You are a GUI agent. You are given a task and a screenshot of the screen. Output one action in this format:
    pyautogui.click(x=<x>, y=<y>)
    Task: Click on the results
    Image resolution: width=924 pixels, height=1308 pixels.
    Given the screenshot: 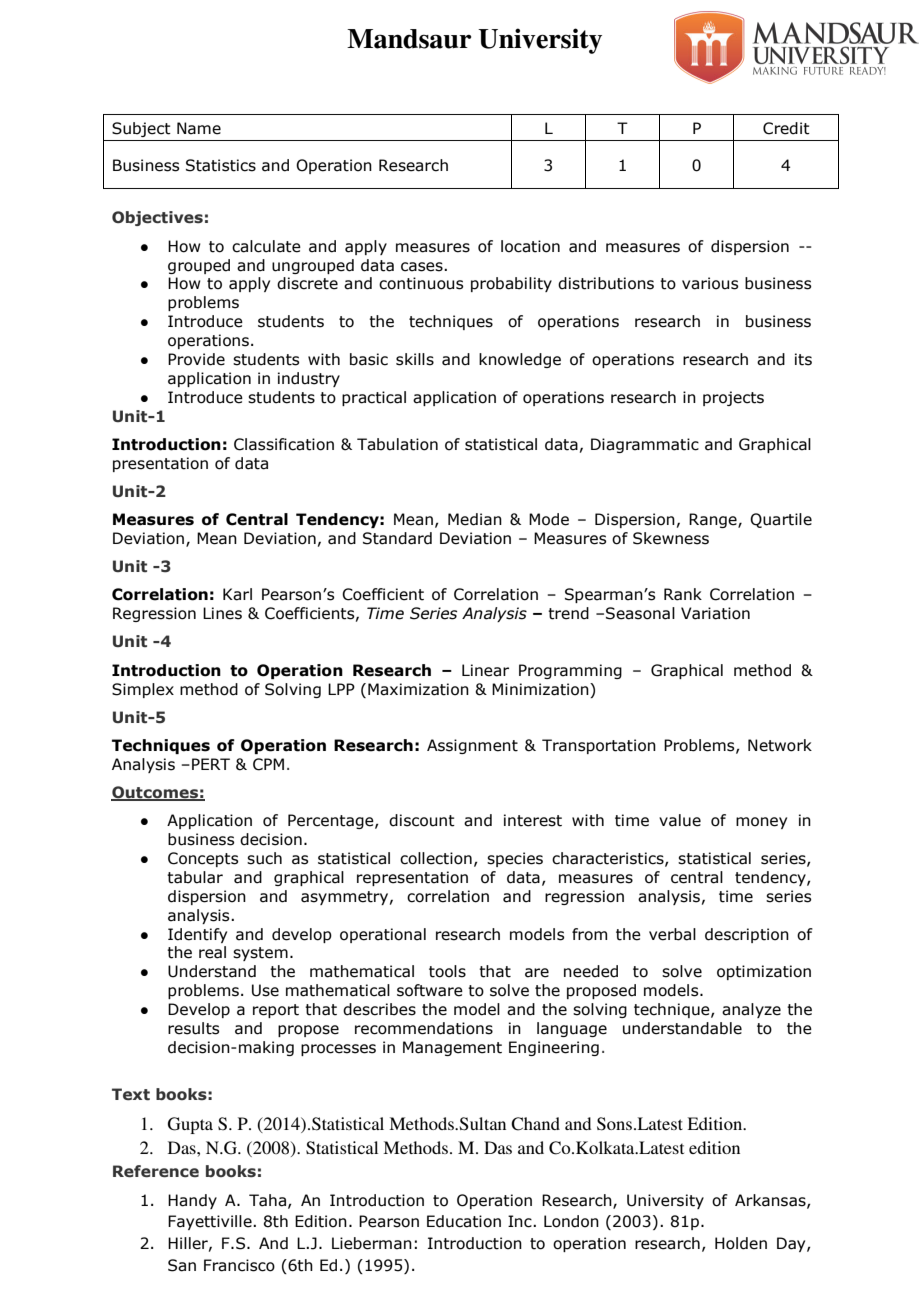 What is the action you would take?
    pyautogui.click(x=193, y=1028)
